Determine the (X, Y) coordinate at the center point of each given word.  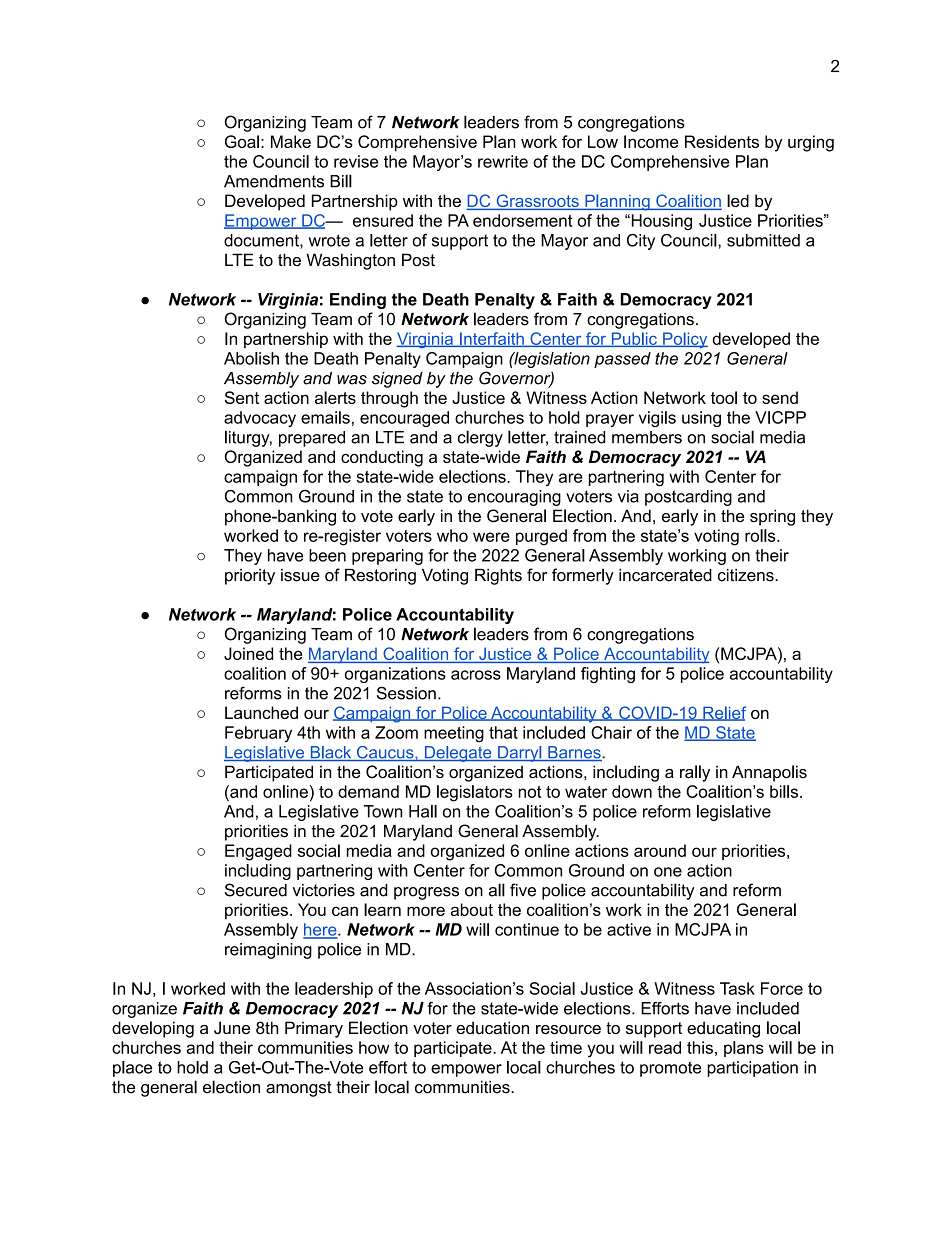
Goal (242, 141)
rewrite (503, 161)
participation (752, 1069)
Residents (722, 141)
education (492, 1027)
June (232, 1028)
